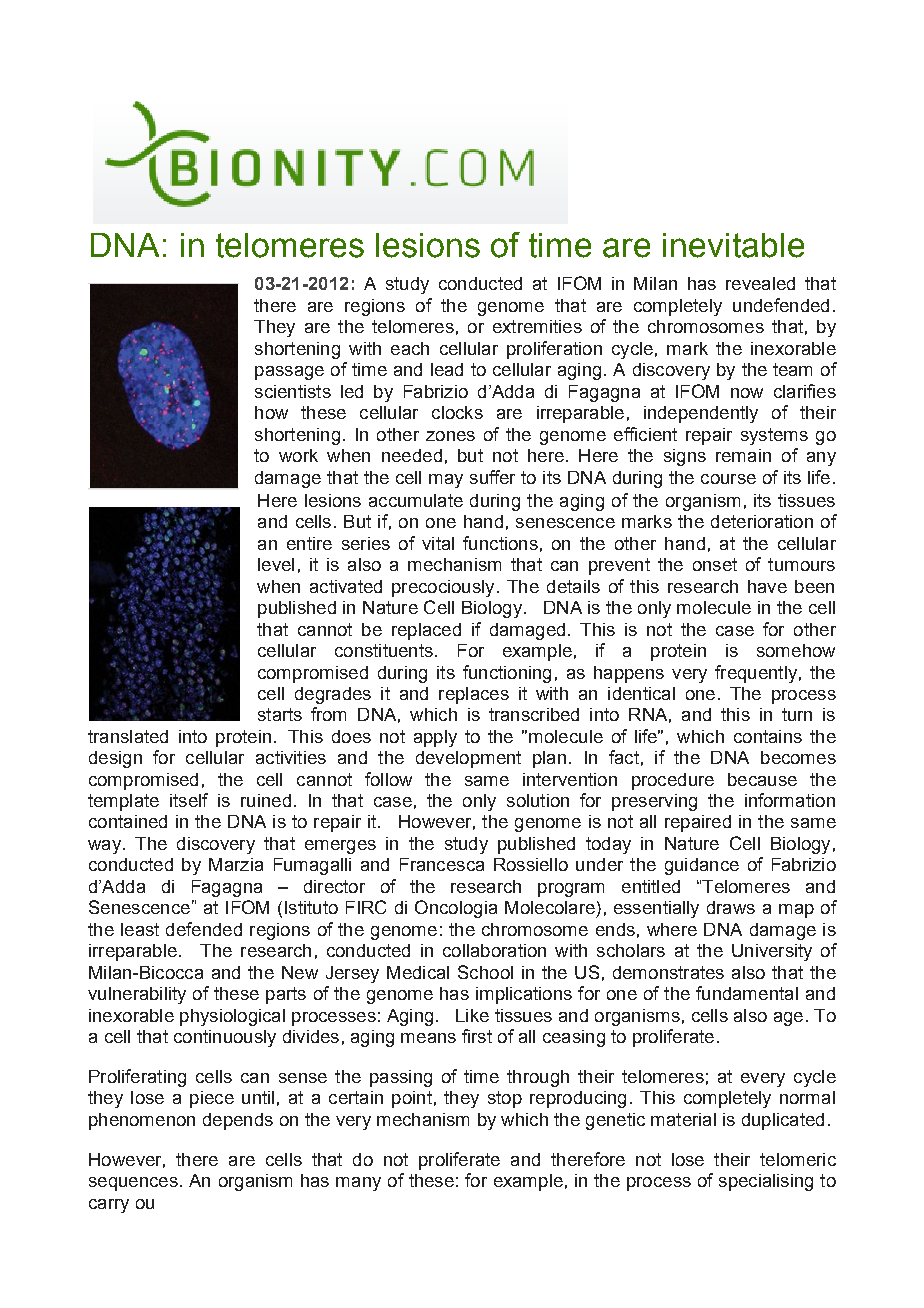 This screenshot has width=924, height=1308. I want to click on contains, so click(768, 736).
